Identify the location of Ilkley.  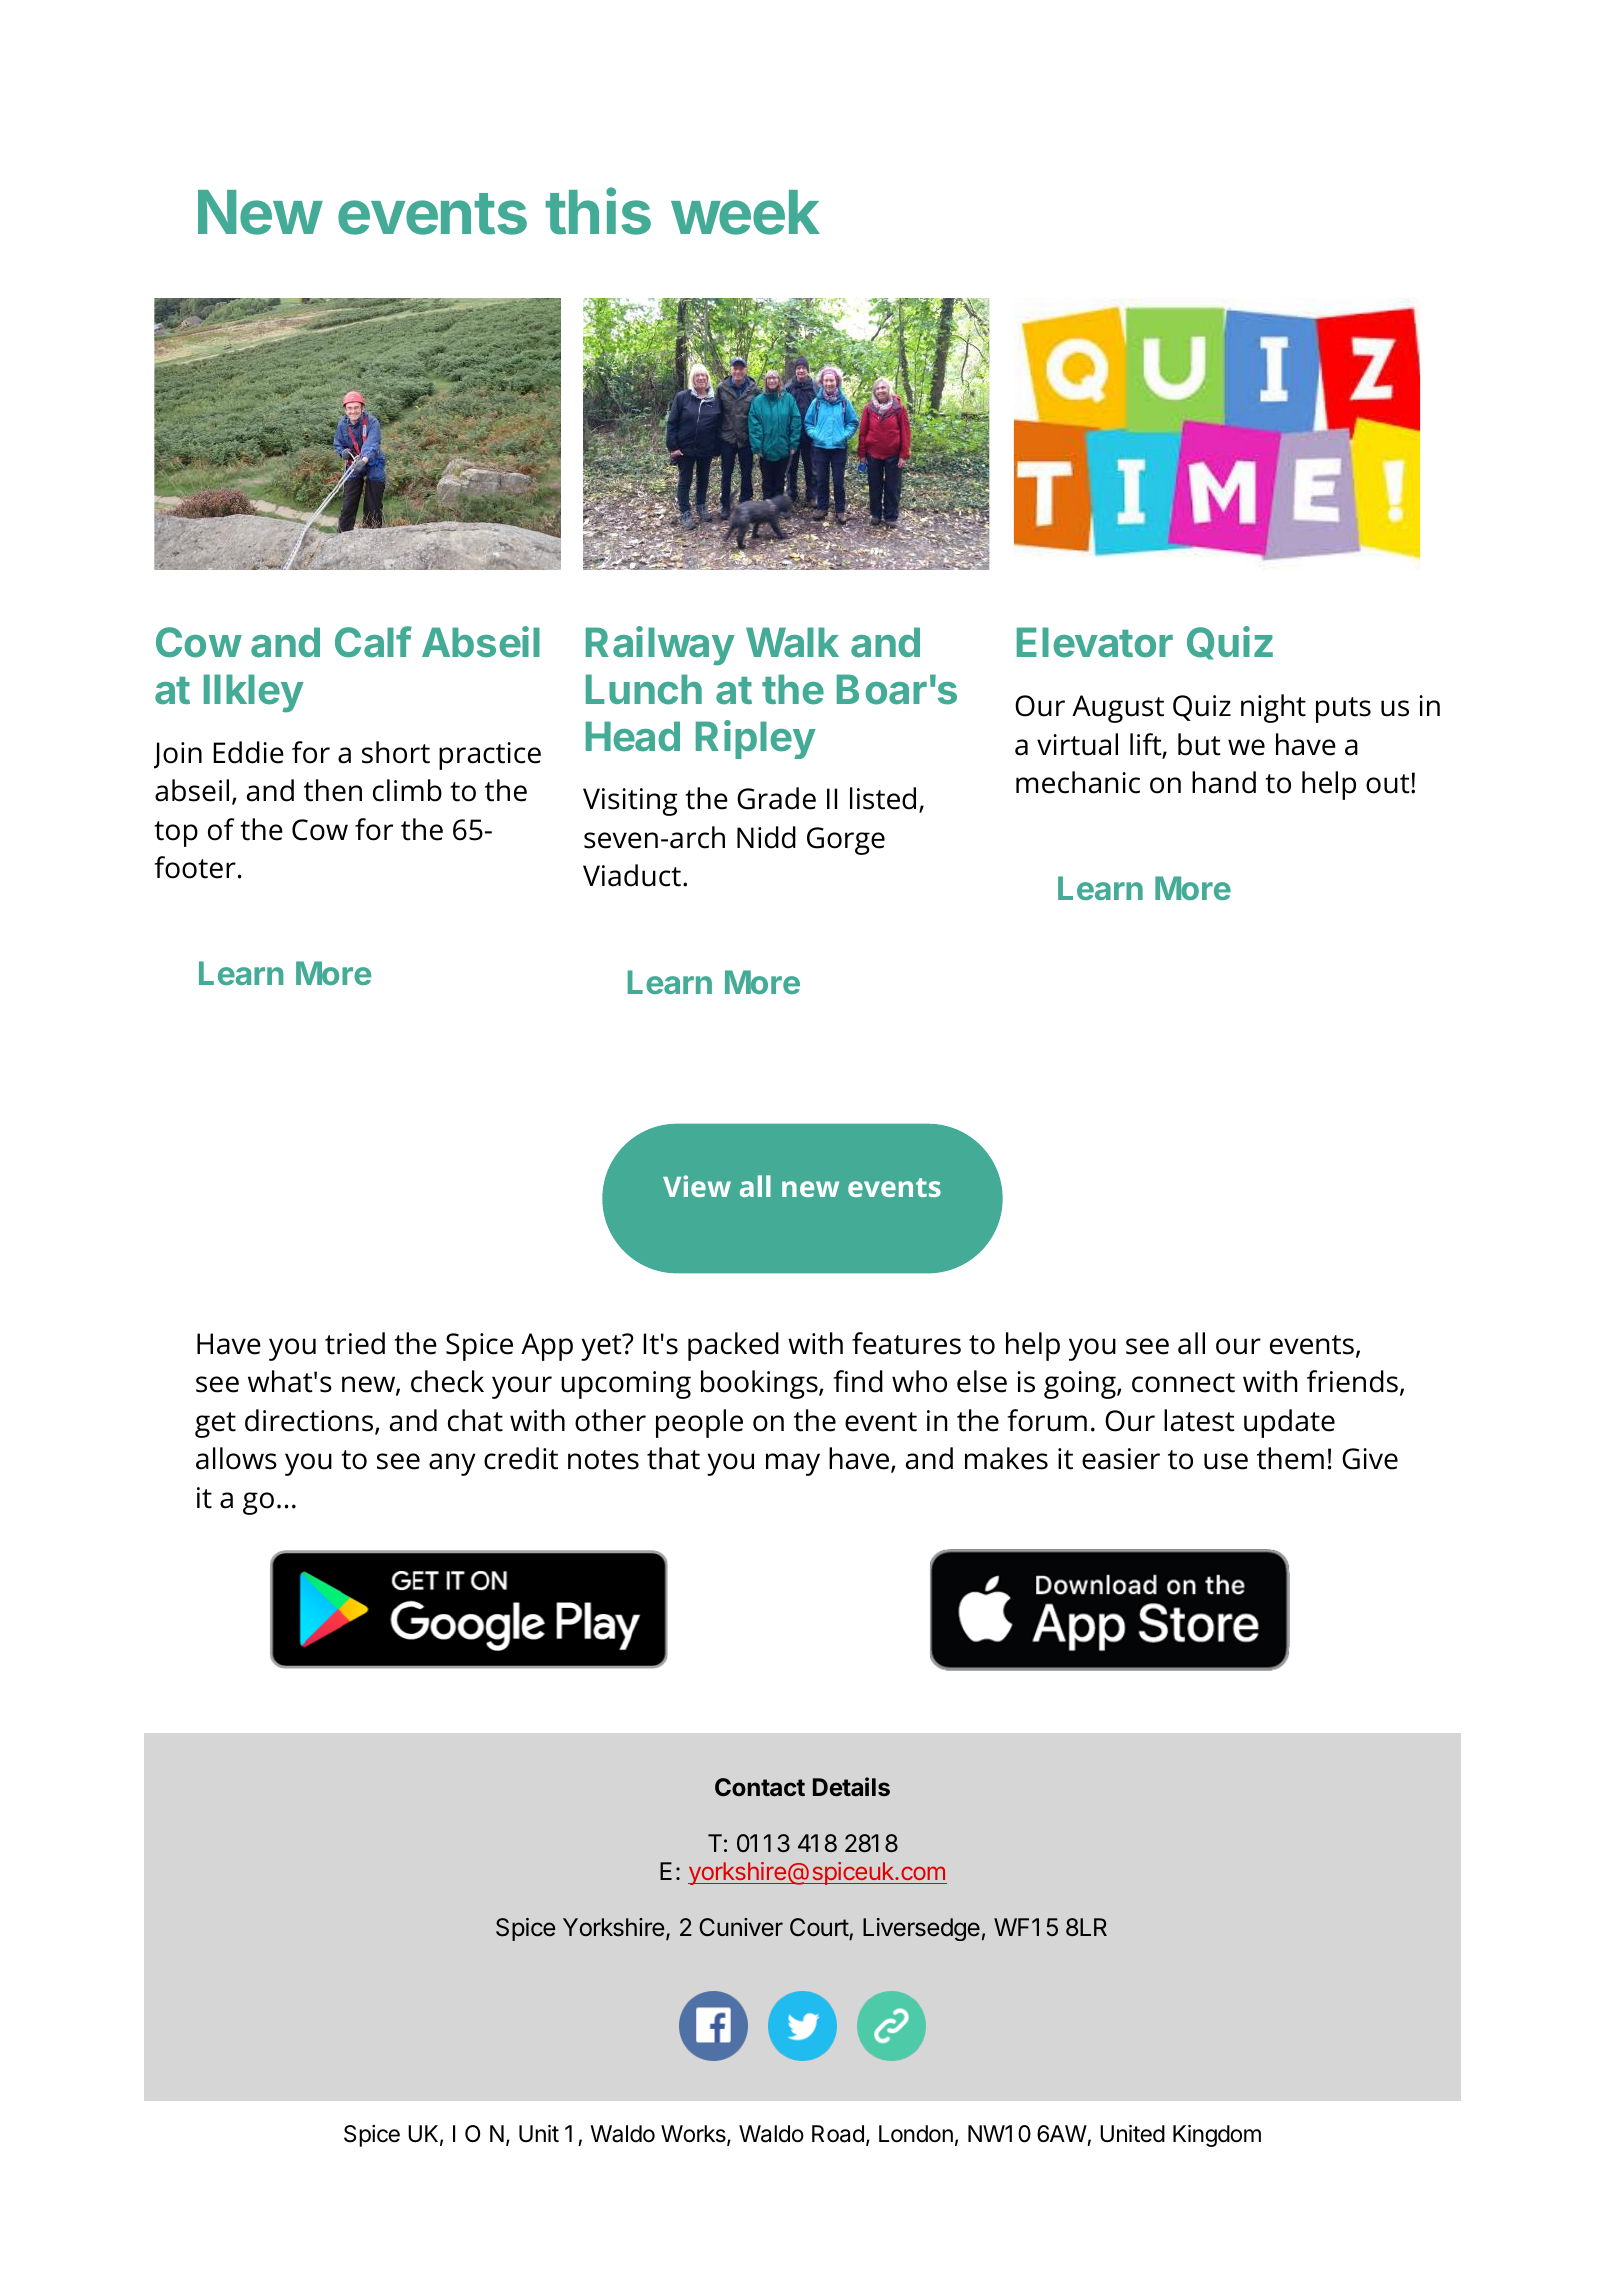
(254, 693).
